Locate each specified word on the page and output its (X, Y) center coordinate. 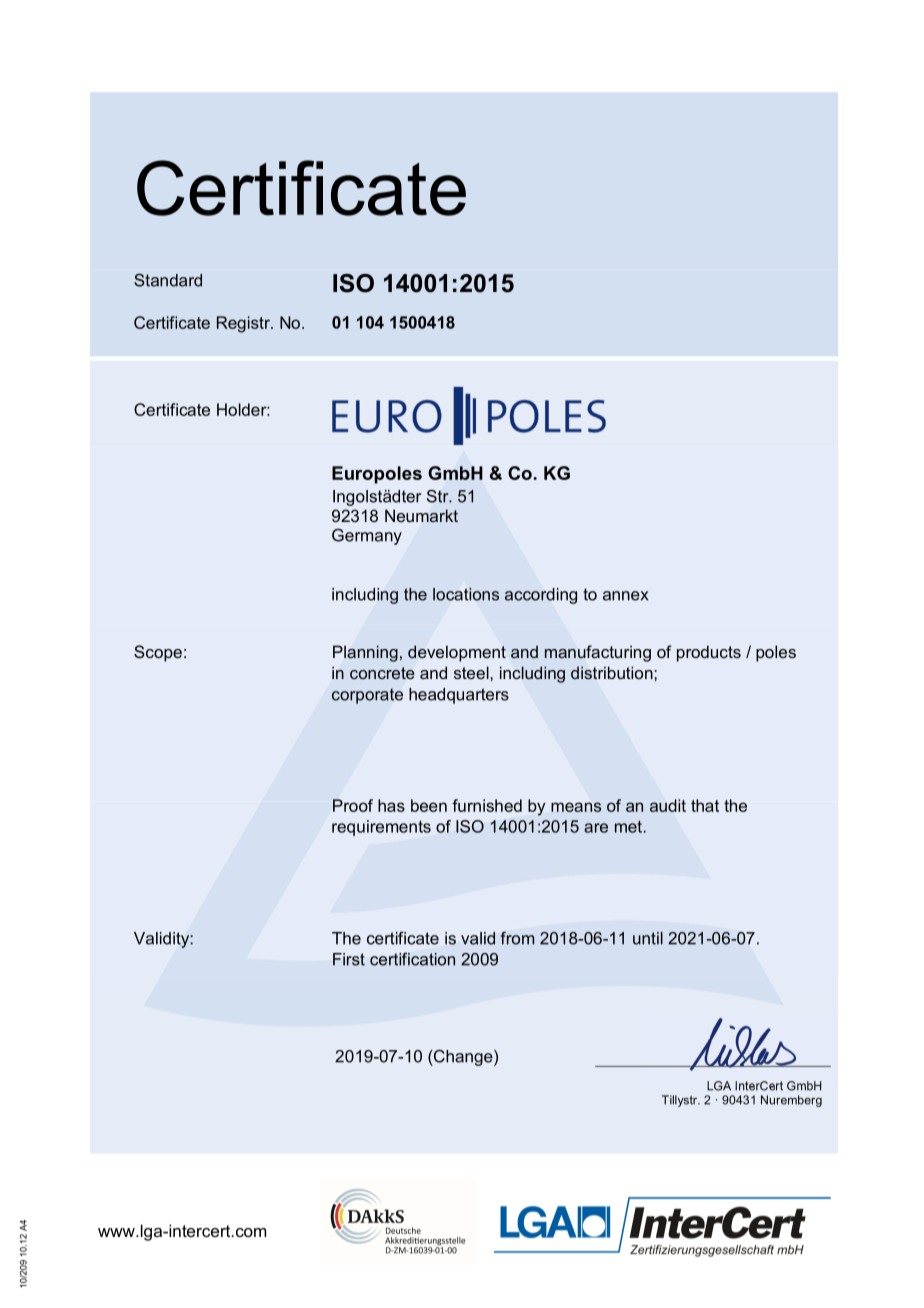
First (349, 959)
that (705, 805)
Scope (158, 653)
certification (412, 959)
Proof (353, 805)
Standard (168, 280)
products (709, 653)
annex (625, 596)
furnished (487, 805)
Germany (367, 536)
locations (466, 594)
